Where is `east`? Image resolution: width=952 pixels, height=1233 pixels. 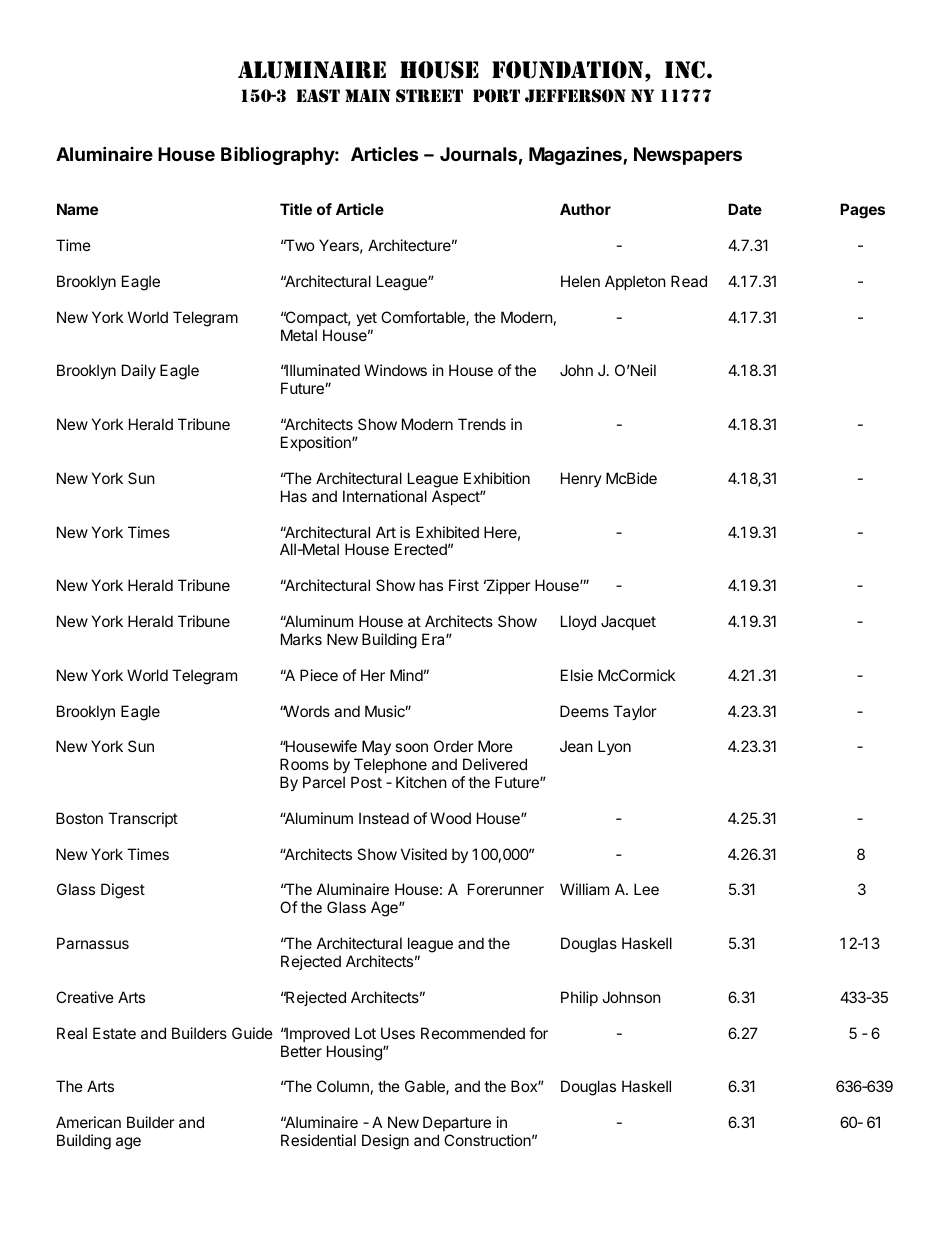
east is located at coordinates (318, 95).
